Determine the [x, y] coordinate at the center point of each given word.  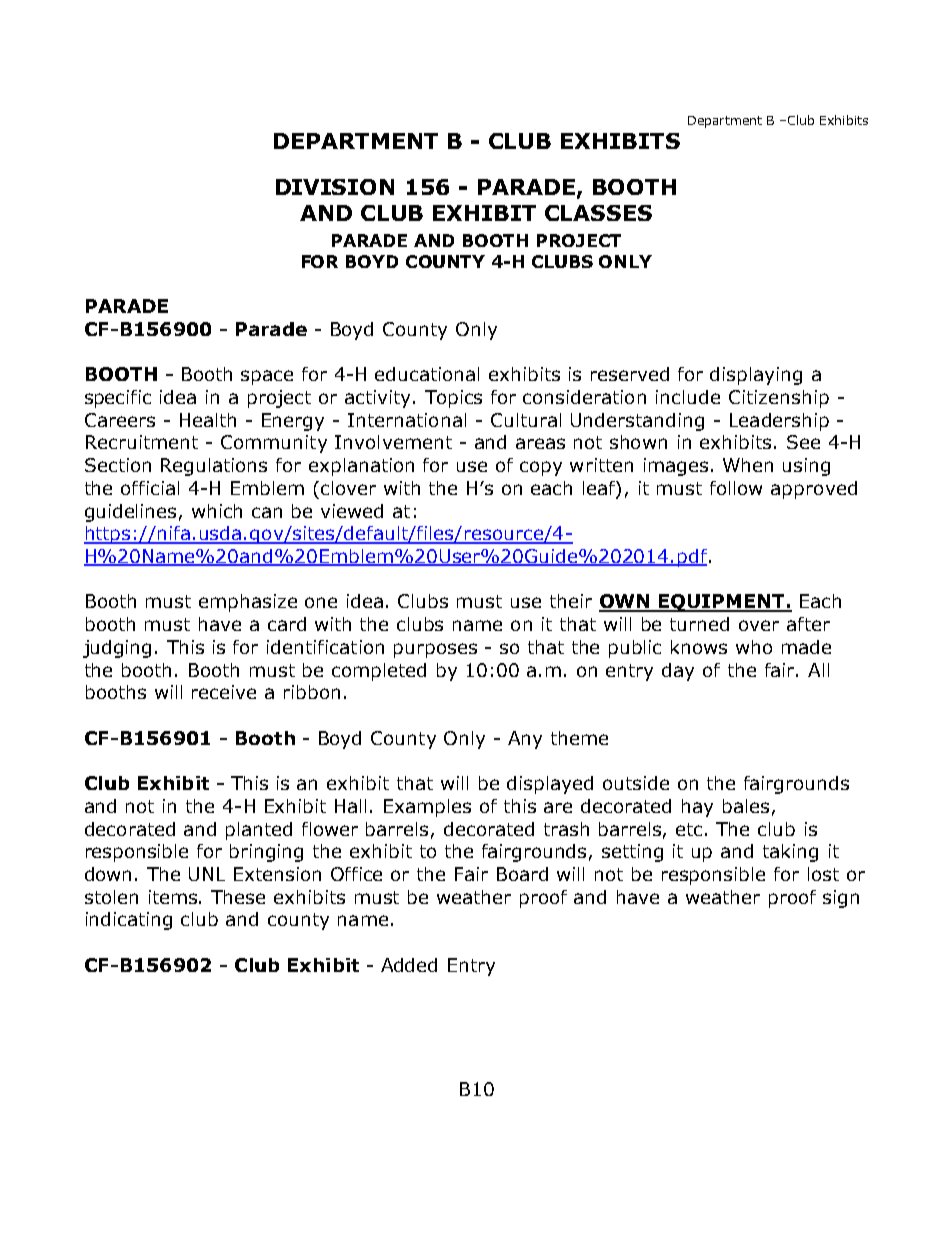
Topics [453, 399]
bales [746, 806]
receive [224, 692]
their [571, 601]
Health [208, 420]
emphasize [248, 603]
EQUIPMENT [722, 603]
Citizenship [779, 399]
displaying [756, 376]
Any [525, 740]
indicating [129, 921]
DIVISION [335, 187]
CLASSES [598, 213]
